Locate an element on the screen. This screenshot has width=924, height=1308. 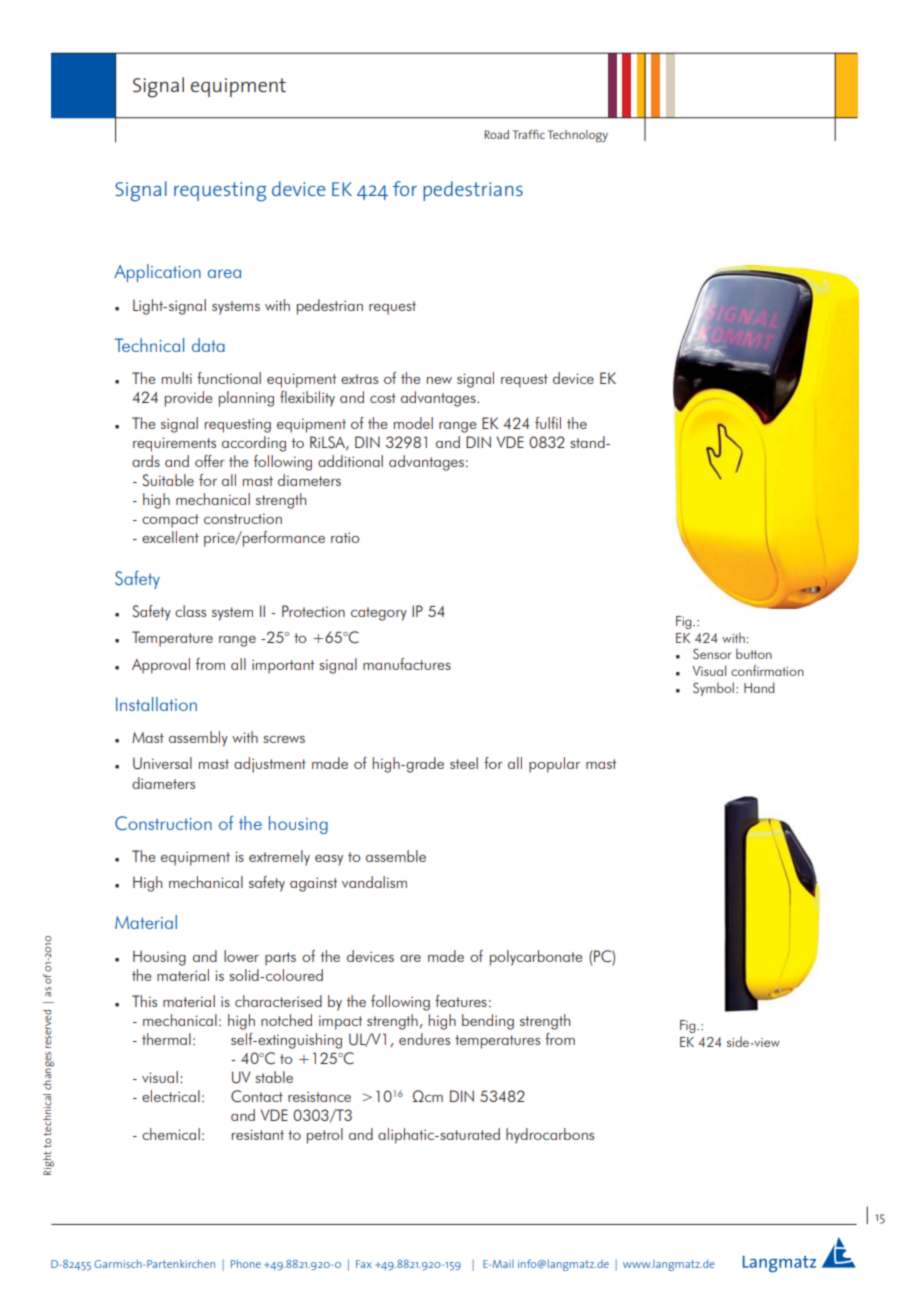
ratio is located at coordinates (345, 537).
